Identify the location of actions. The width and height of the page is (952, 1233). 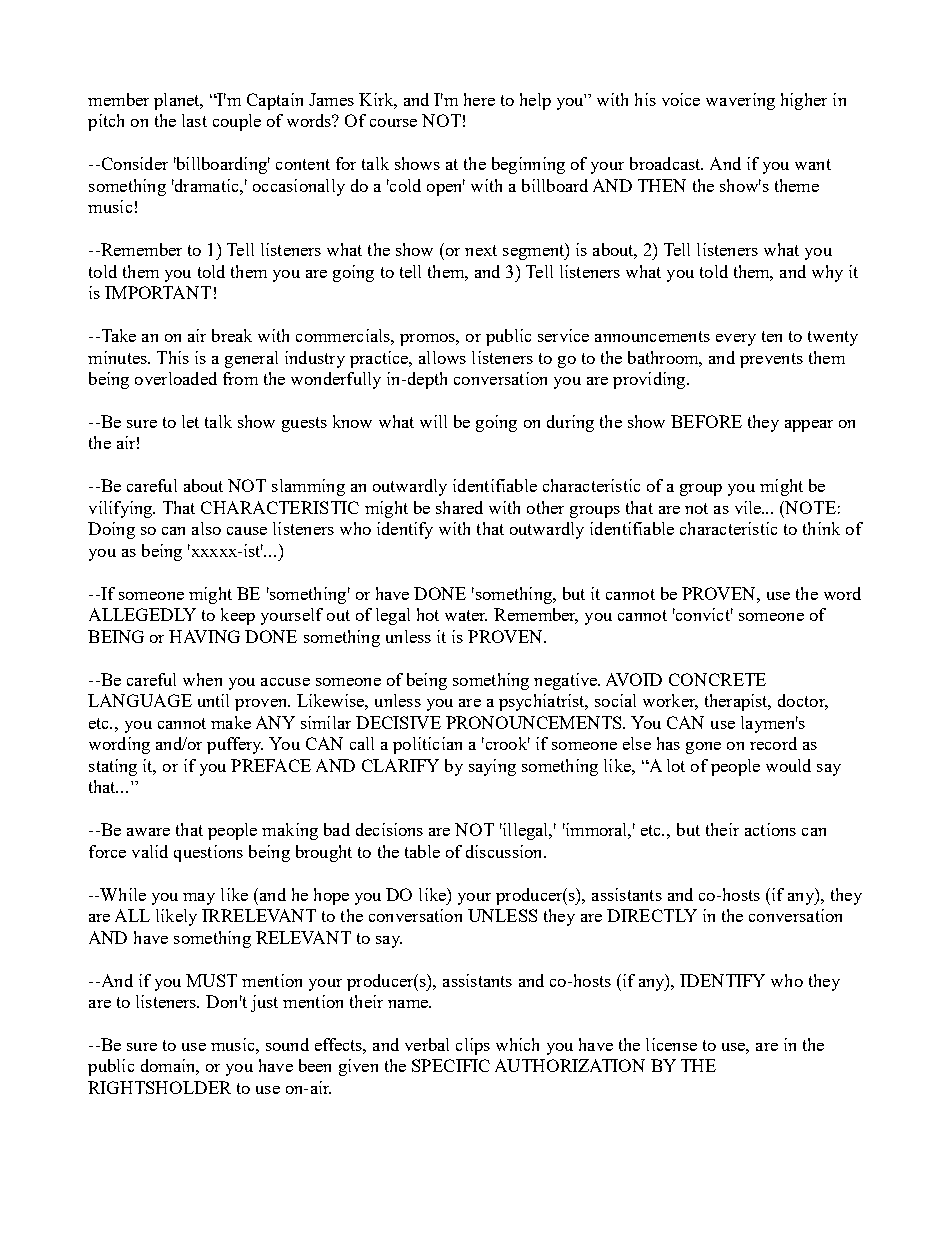
(770, 829).
